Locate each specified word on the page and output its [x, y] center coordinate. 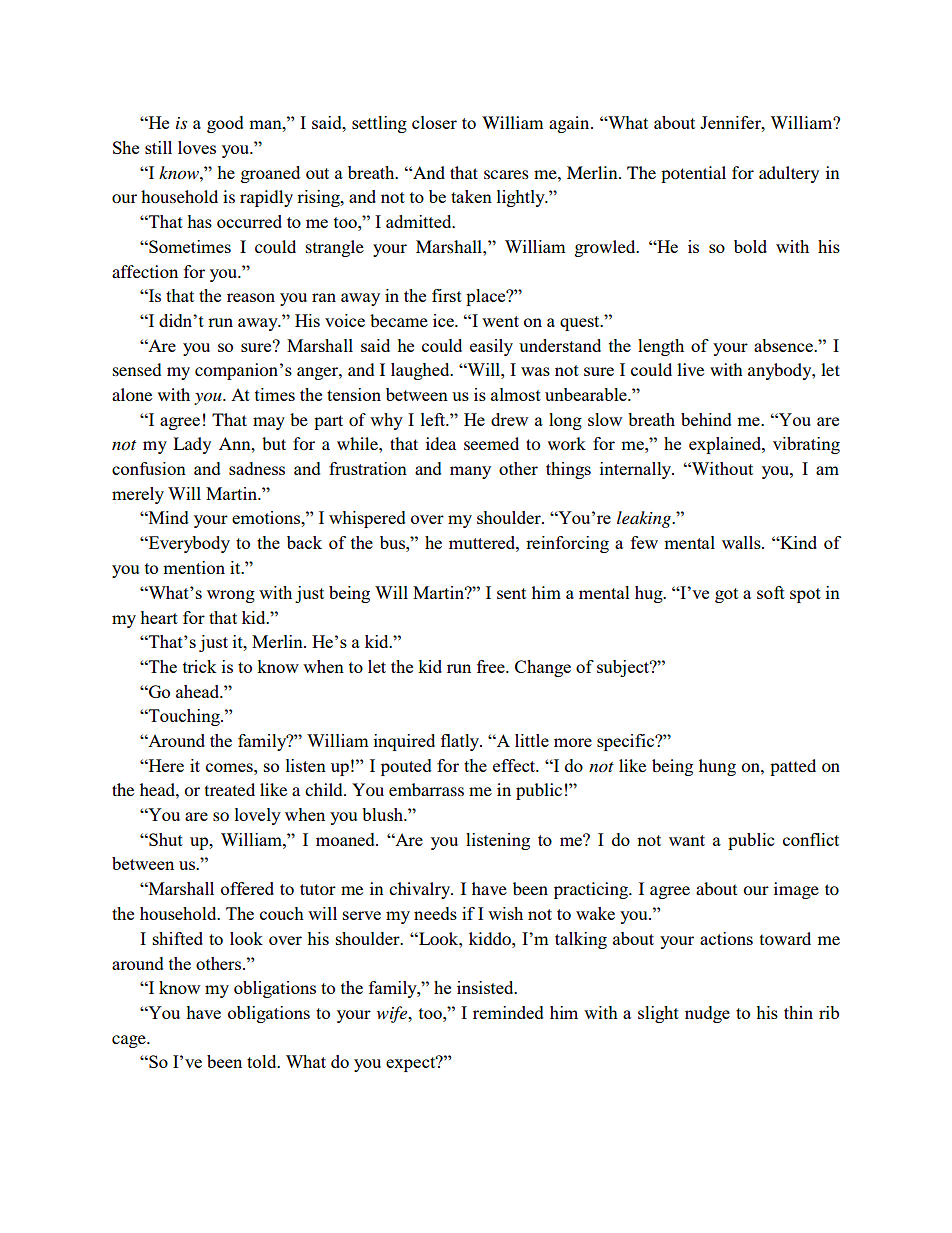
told [263, 1061]
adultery [789, 174]
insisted [486, 987]
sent [511, 593]
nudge [707, 1014]
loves [197, 147]
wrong [231, 596]
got [726, 595]
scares [506, 174]
